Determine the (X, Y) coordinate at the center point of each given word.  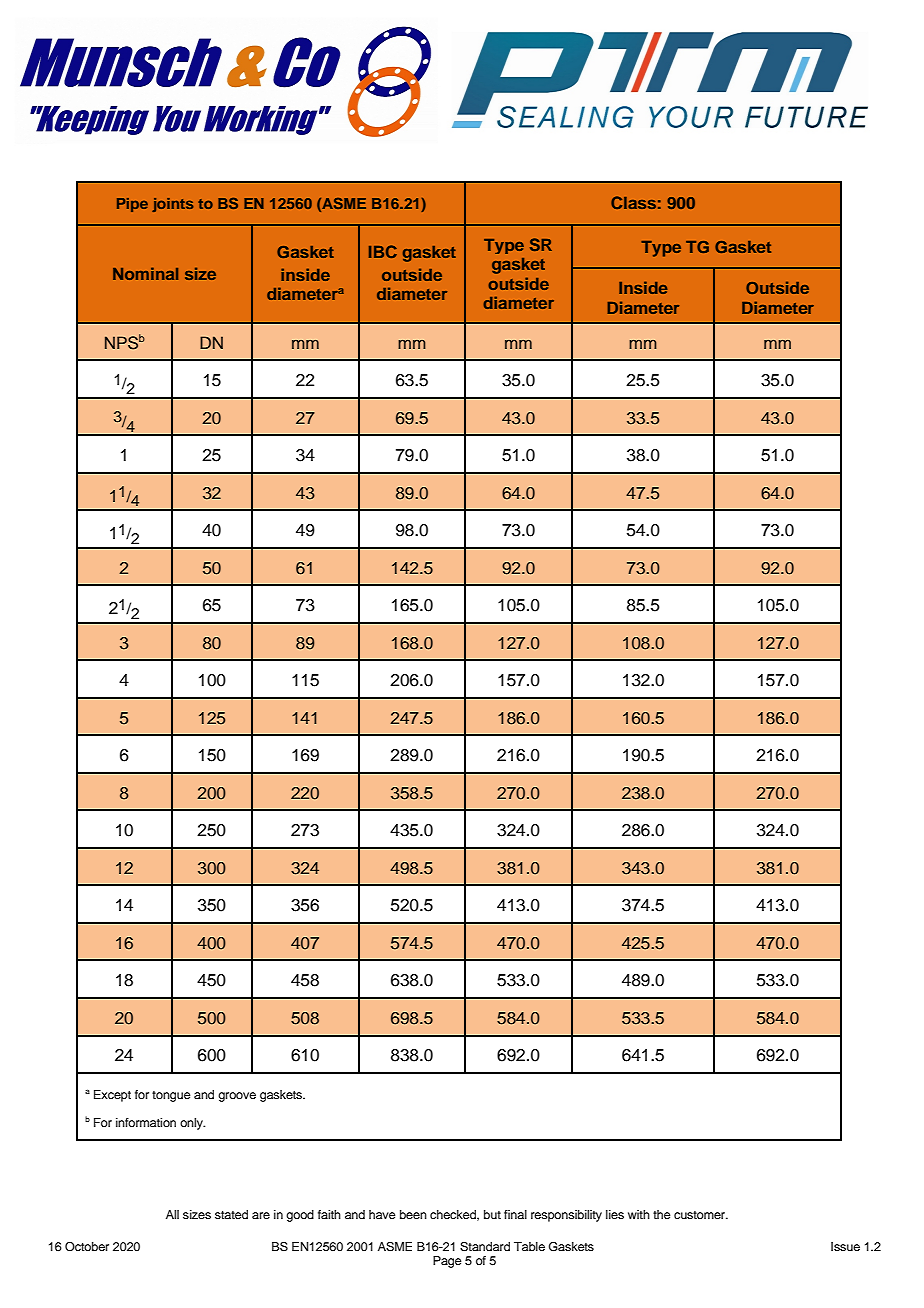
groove (237, 1097)
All (172, 1214)
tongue (171, 1096)
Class (633, 202)
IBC (383, 251)
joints (172, 205)
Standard (485, 1247)
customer (701, 1215)
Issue (845, 1246)
